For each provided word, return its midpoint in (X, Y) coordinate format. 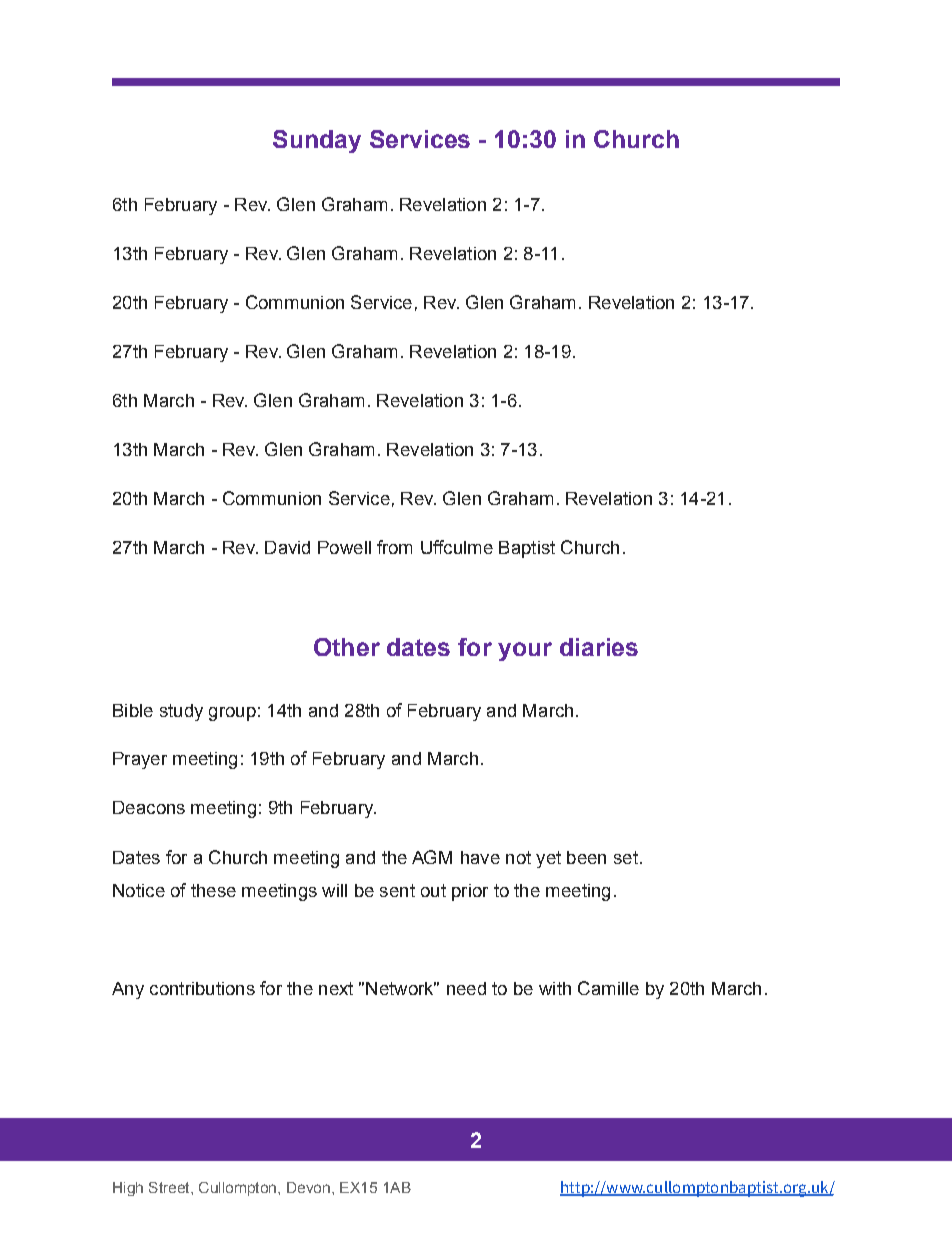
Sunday (317, 141)
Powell (344, 547)
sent (397, 890)
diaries (599, 647)
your (525, 651)
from (394, 547)
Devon (308, 1187)
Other (347, 647)
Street (170, 1187)
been (586, 857)
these (213, 890)
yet (548, 859)
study (181, 712)
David (287, 547)
